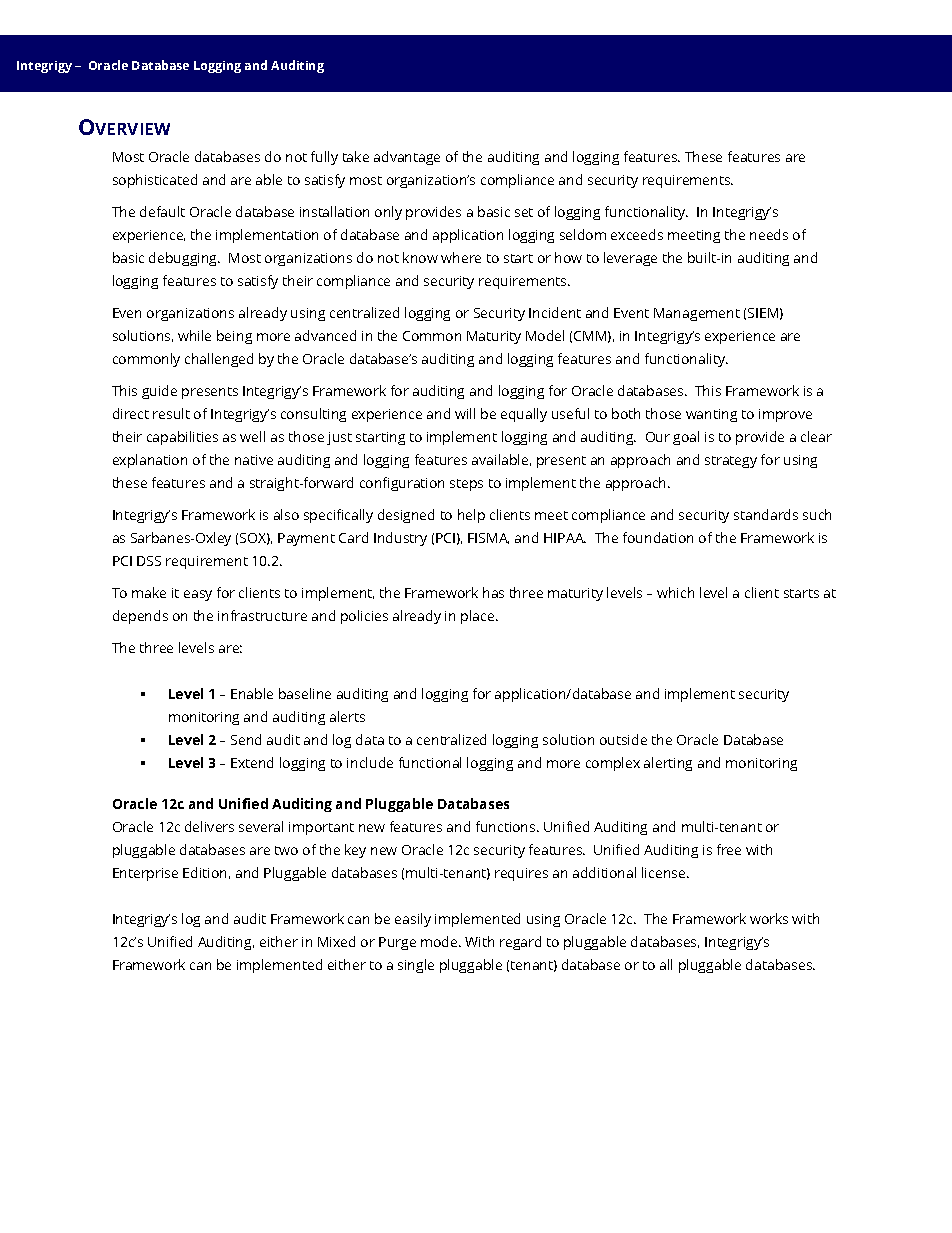 The height and width of the screenshot is (1233, 952). I want to click on Send, so click(246, 739).
